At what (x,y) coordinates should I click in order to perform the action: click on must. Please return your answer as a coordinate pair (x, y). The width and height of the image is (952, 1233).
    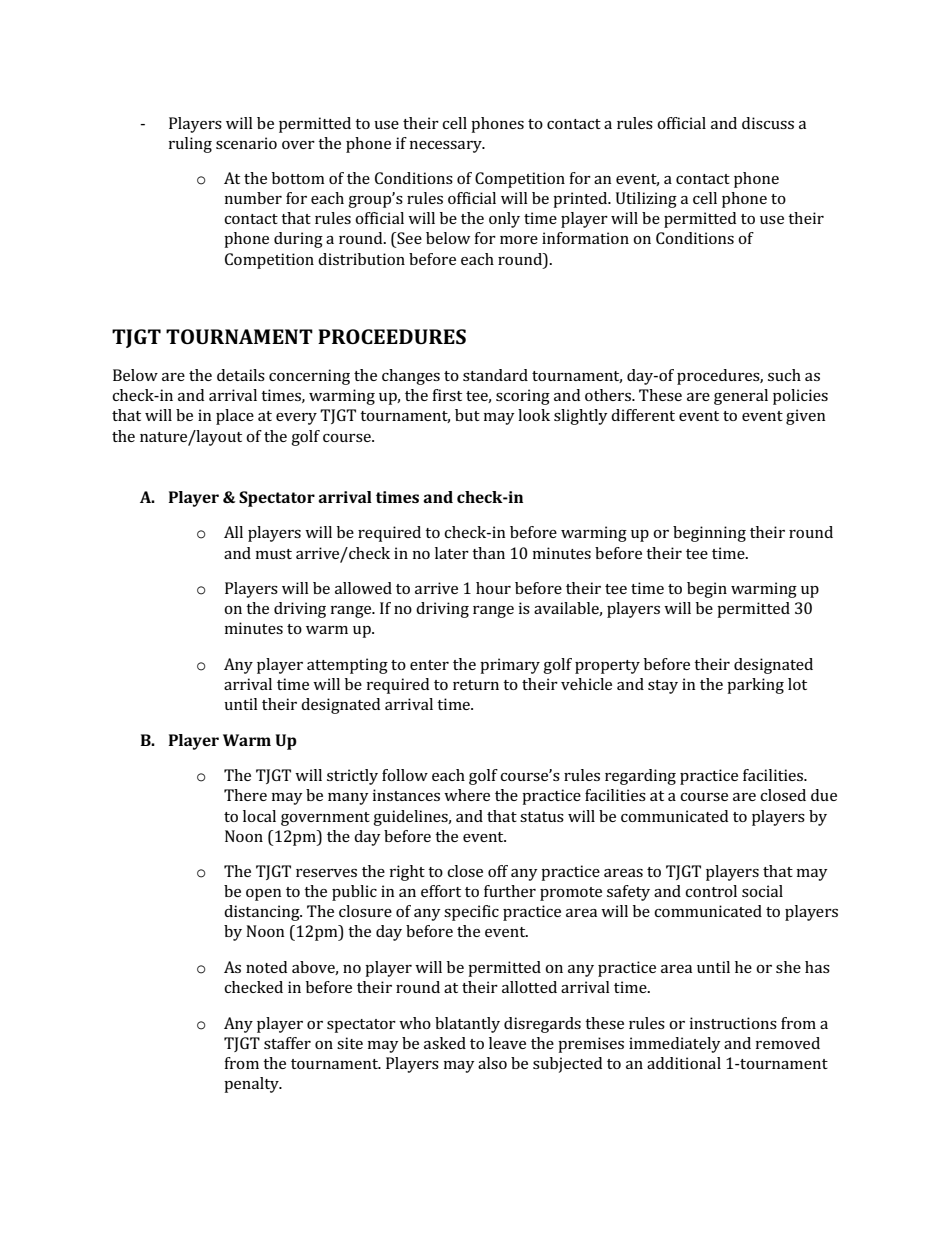
    Looking at the image, I should click on (274, 554).
